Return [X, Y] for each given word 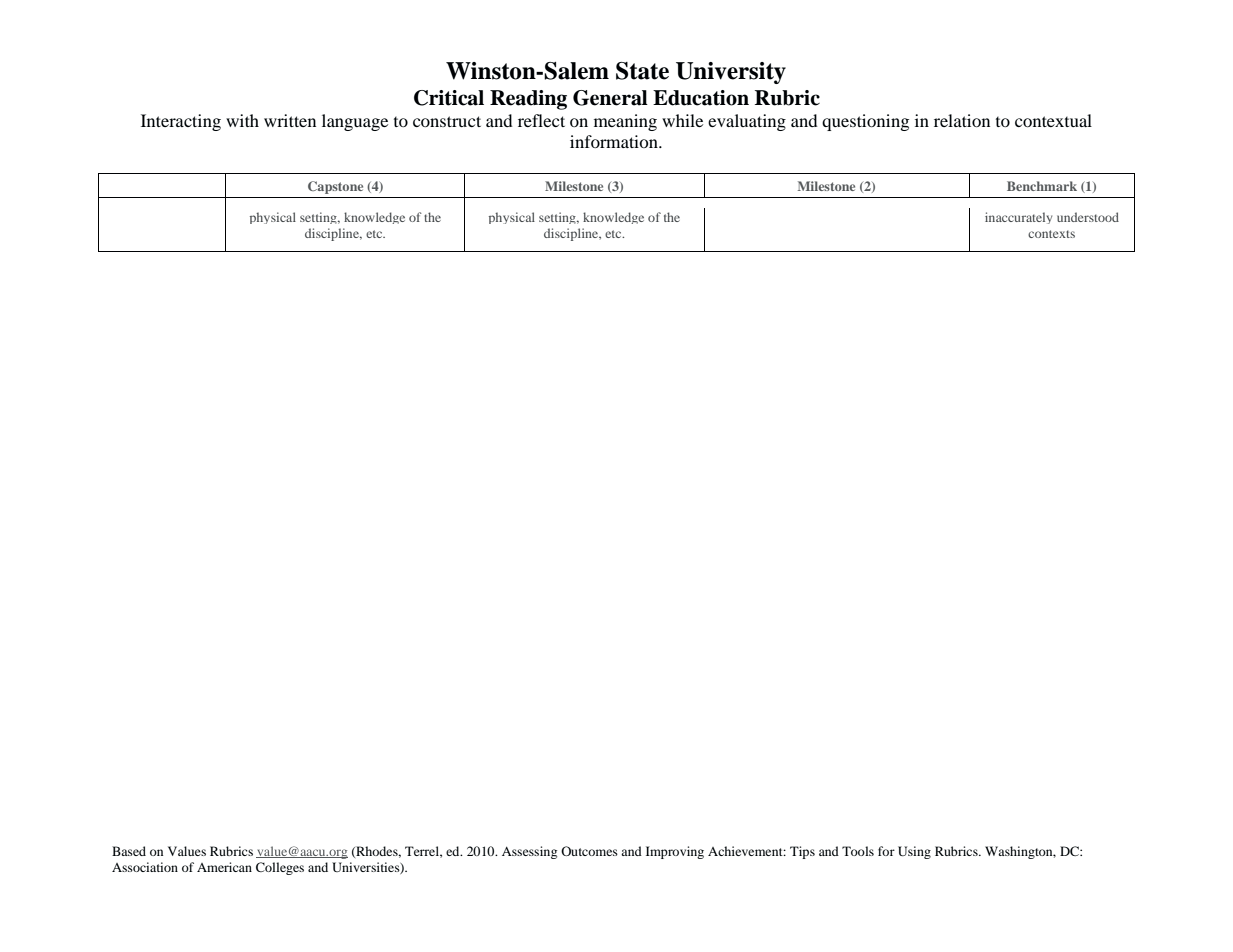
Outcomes [589, 851]
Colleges [280, 868]
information [615, 141]
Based [129, 851]
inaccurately [1018, 218]
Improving [675, 852]
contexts [1051, 234]
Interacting [181, 122]
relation [962, 120]
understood [1088, 217]
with [242, 120]
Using [914, 852]
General [610, 98]
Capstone [335, 187]
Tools [858, 851]
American [224, 867]
